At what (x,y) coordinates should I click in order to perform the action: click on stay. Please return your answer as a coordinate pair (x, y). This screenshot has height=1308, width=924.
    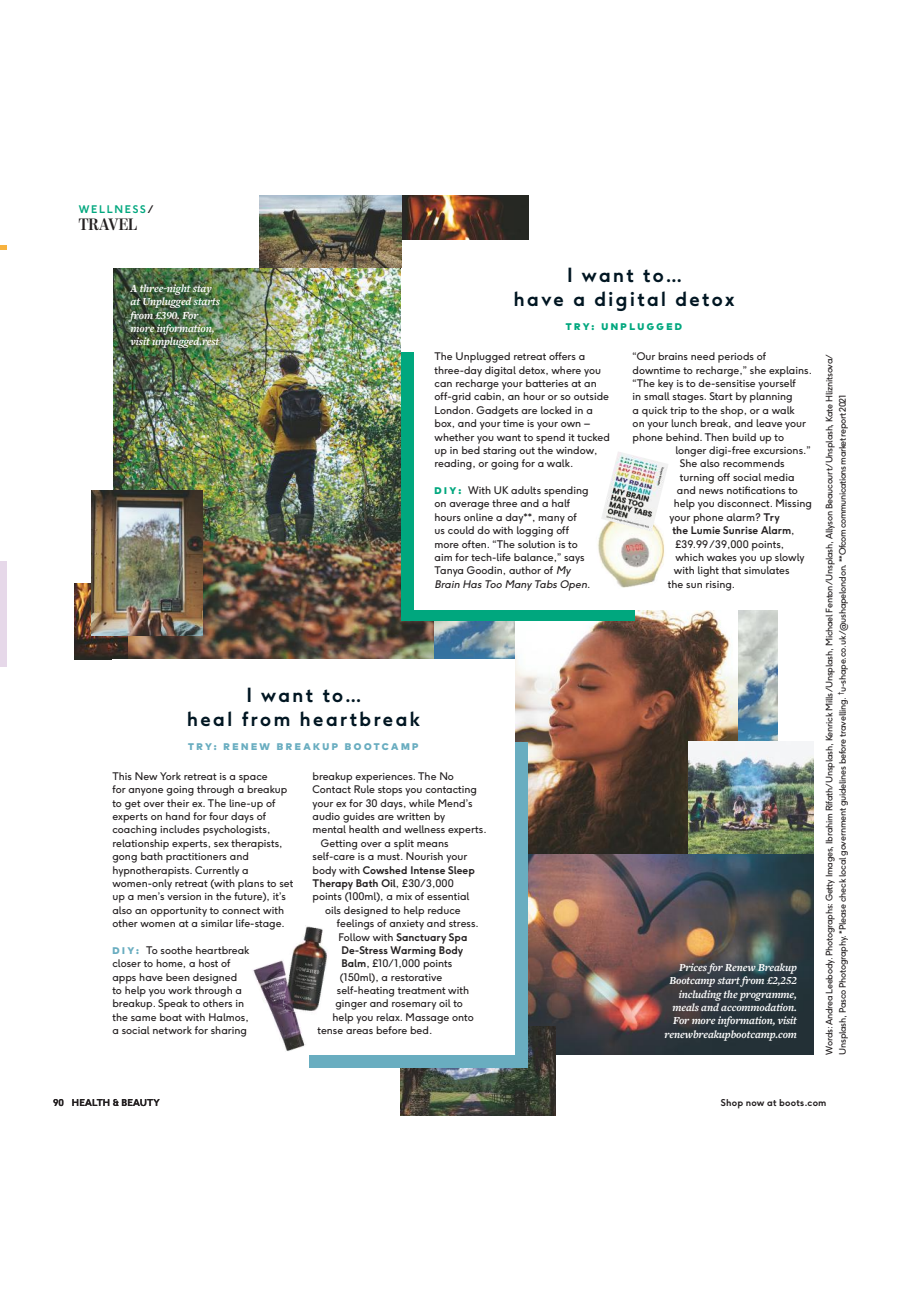
    Looking at the image, I should click on (202, 290).
